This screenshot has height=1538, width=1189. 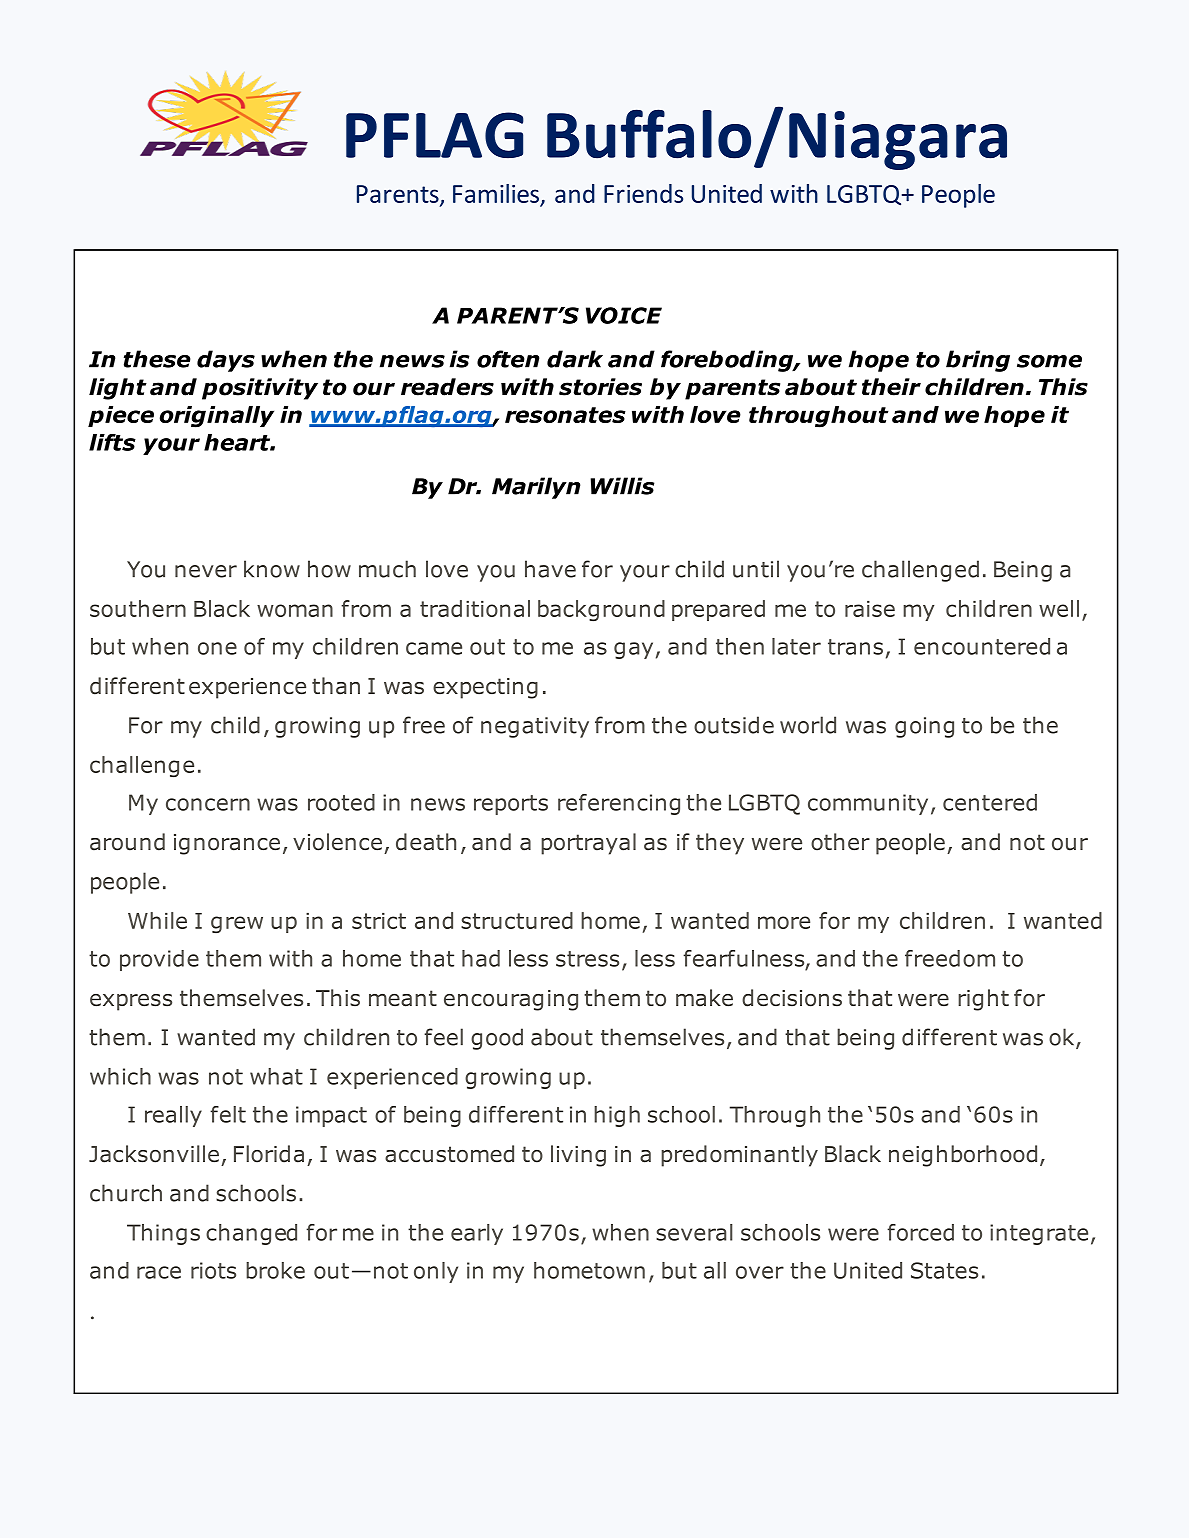 I want to click on concern, so click(x=208, y=804).
